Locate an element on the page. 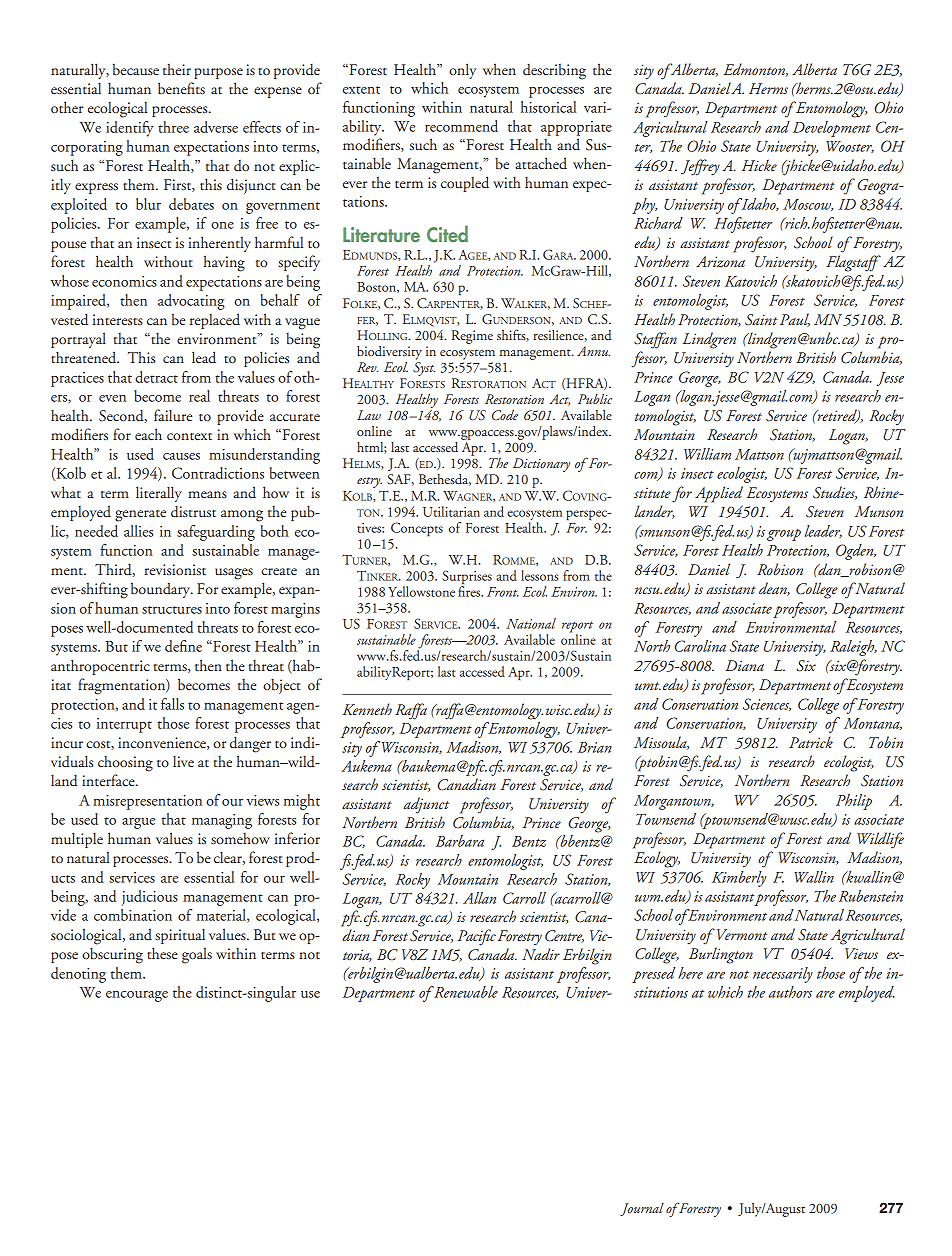 Image resolution: width=952 pixels, height=1256 pixels. benefits is located at coordinates (181, 88).
